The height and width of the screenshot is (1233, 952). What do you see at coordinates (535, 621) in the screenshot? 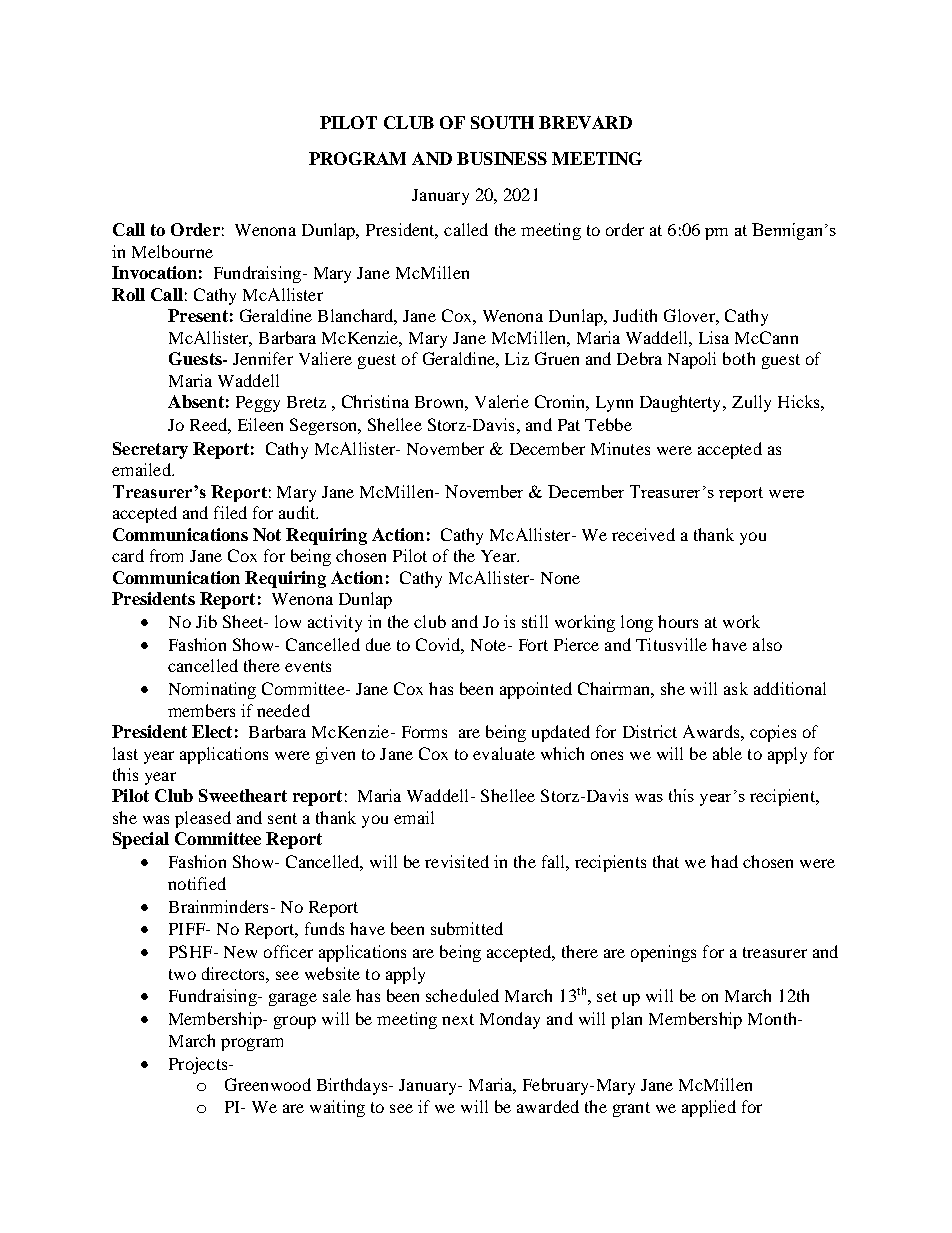
I see `still` at bounding box center [535, 621].
